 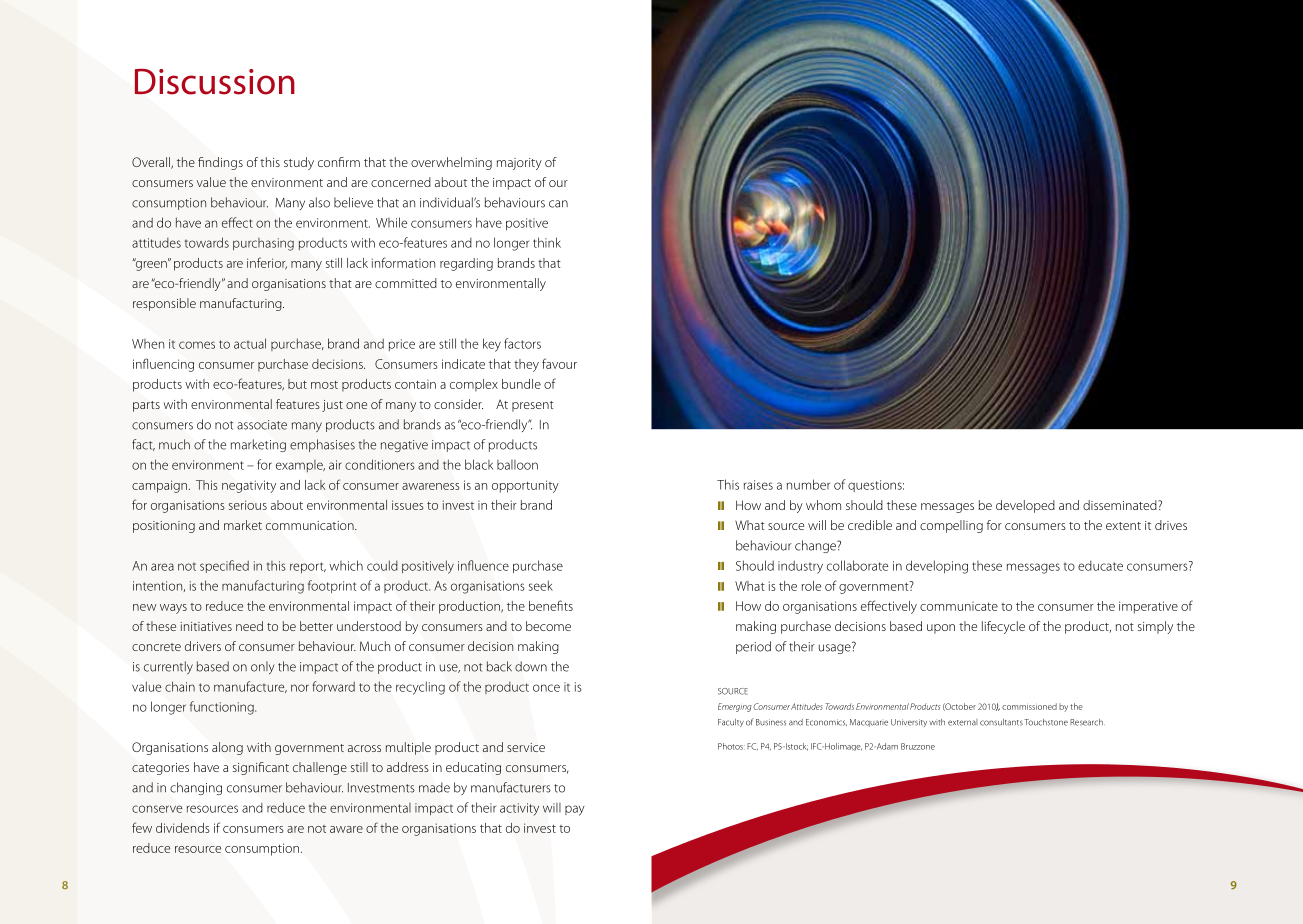 I want to click on educate, so click(x=1100, y=566).
